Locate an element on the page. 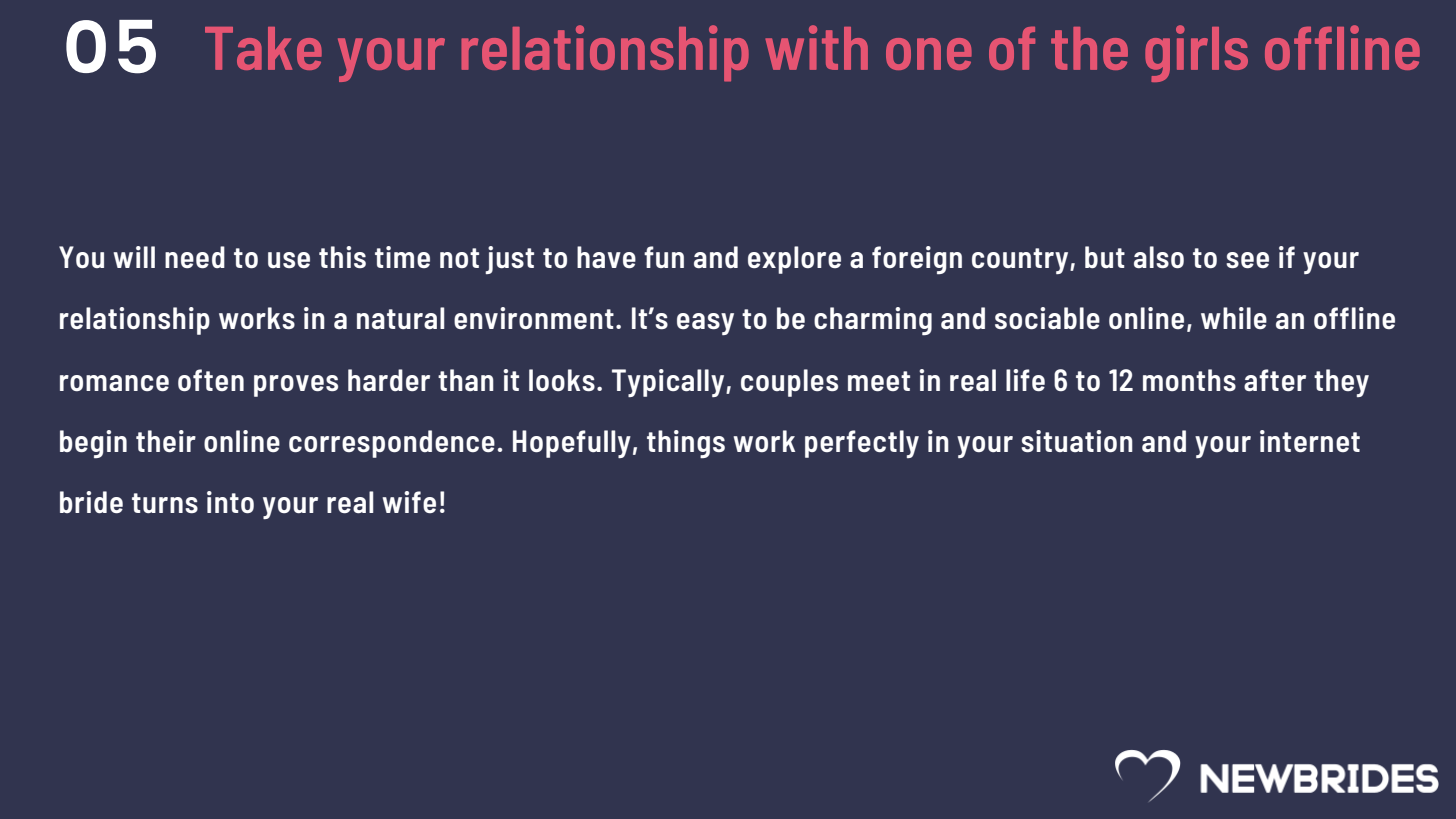 The image size is (1456, 819). easy is located at coordinates (705, 324).
